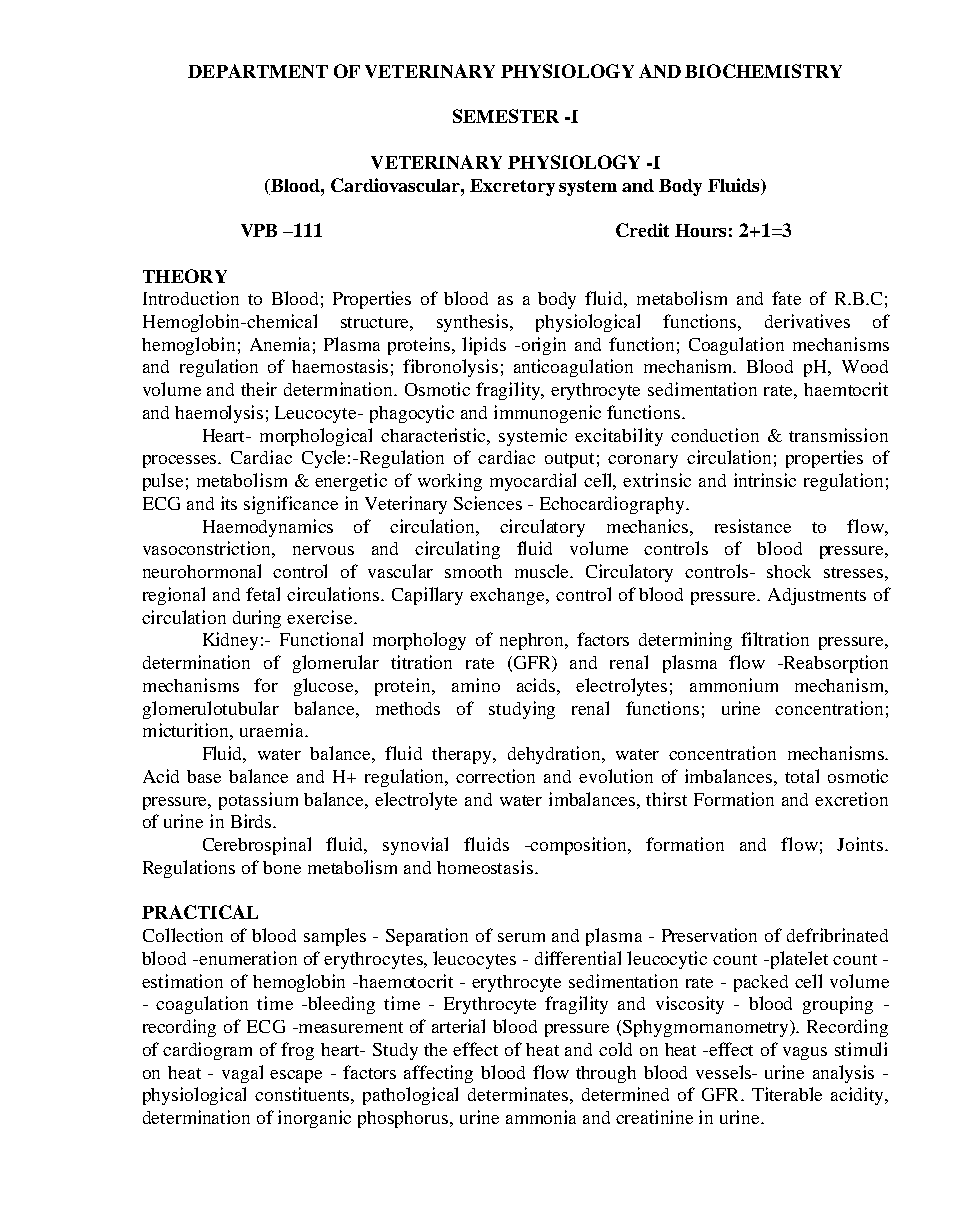  I want to click on vagal, so click(242, 1074).
